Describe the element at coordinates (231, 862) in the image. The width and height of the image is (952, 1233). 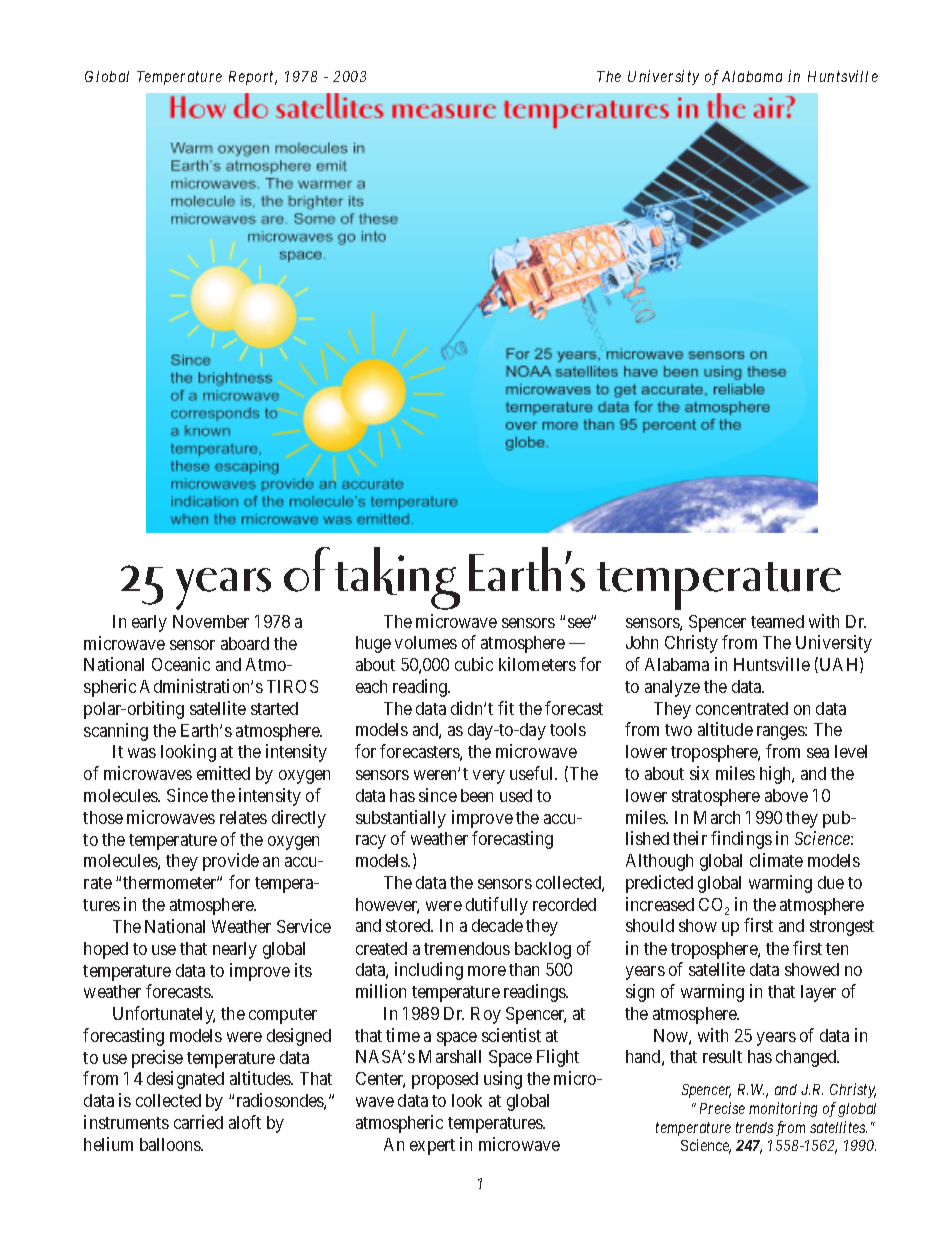
I see `provide` at that location.
